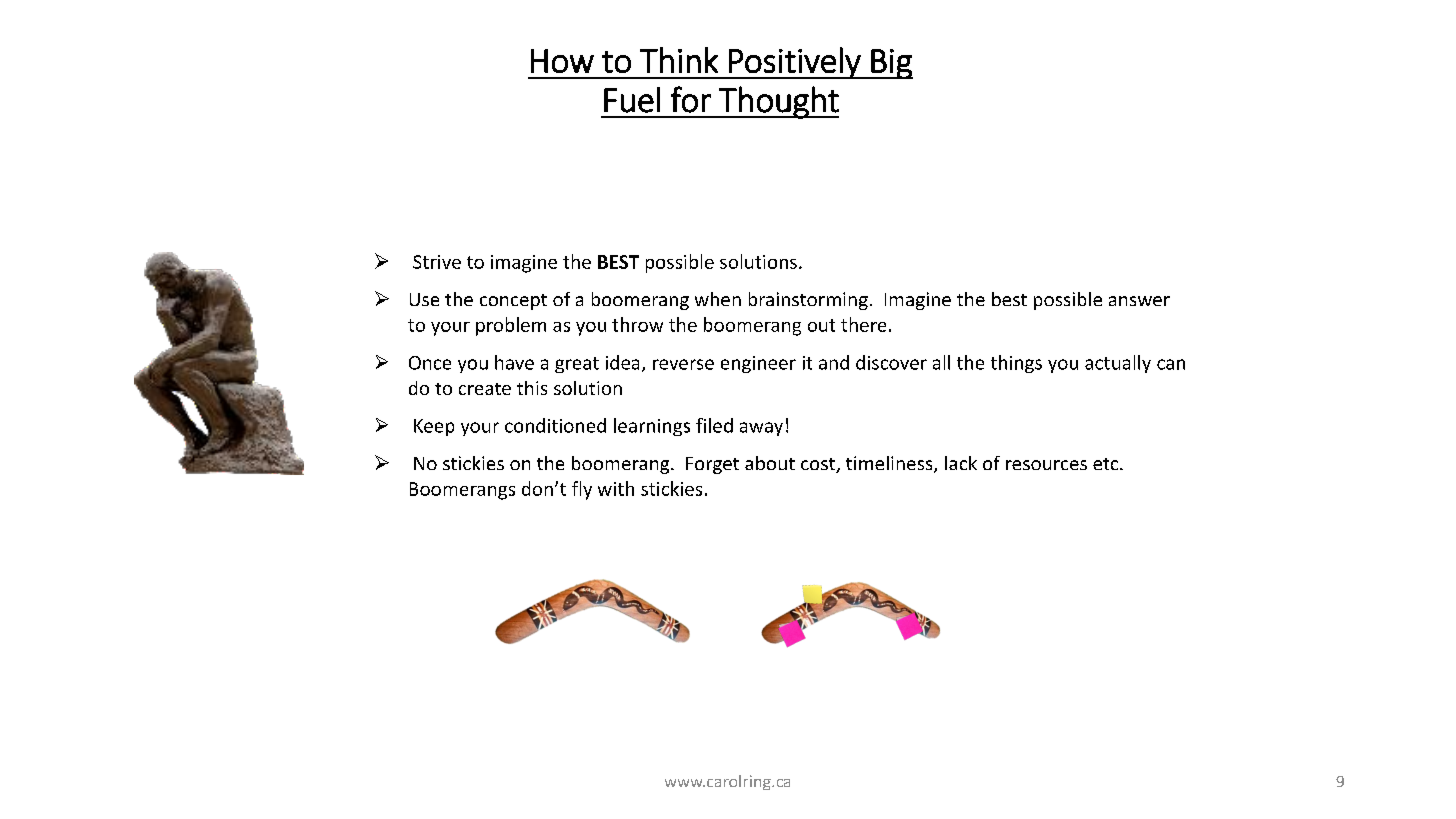  Describe the element at coordinates (437, 262) in the screenshot. I see `Strive` at that location.
